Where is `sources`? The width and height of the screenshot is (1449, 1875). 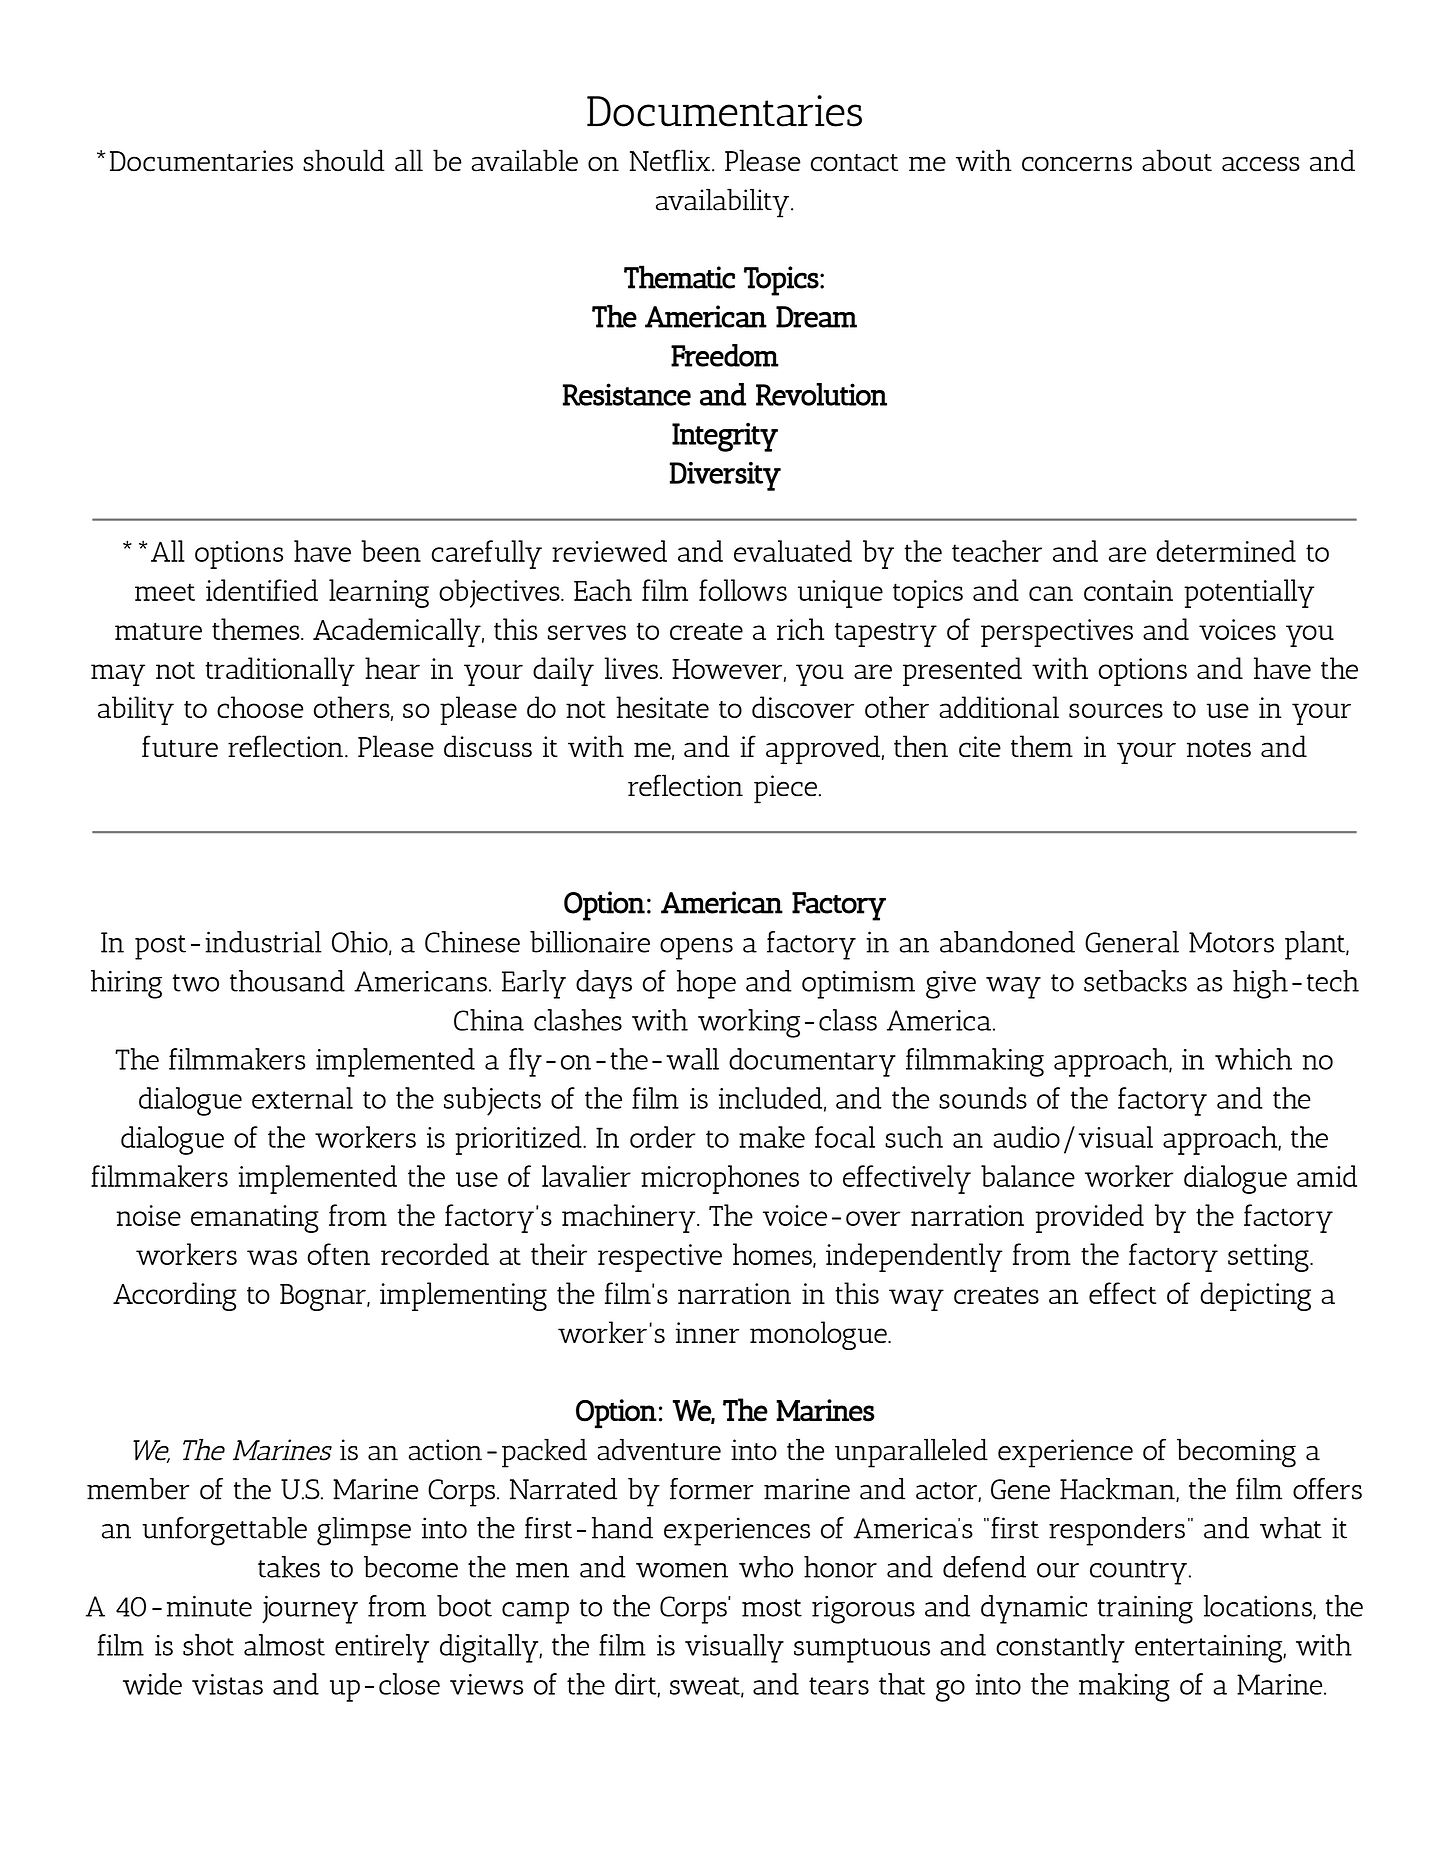 sources is located at coordinates (1116, 710).
